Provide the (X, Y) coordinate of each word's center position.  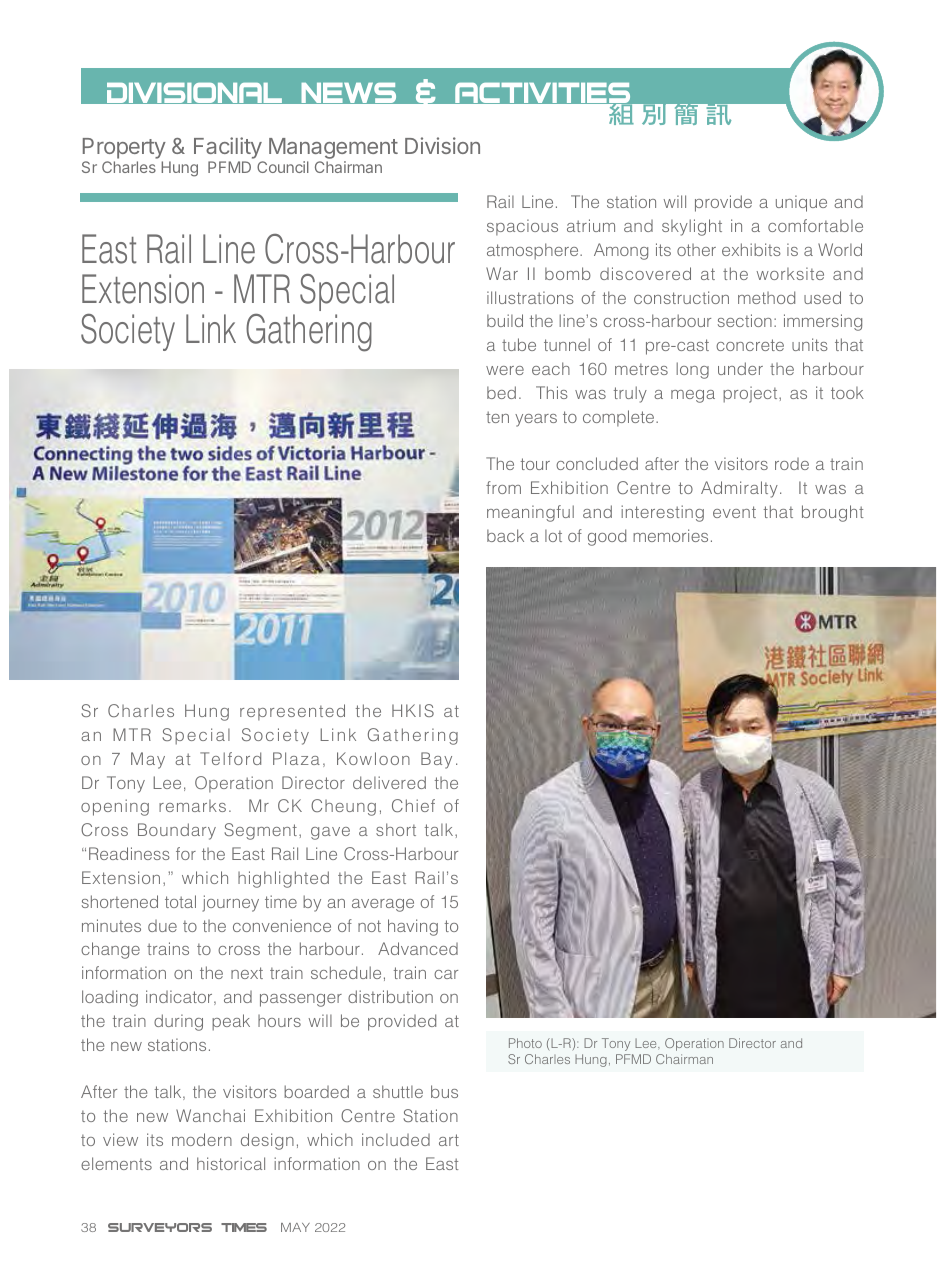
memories (670, 535)
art (449, 1140)
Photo (525, 1043)
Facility (228, 148)
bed (501, 392)
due (162, 926)
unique (801, 203)
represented (292, 712)
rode (792, 464)
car (446, 974)
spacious (522, 227)
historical (231, 1163)
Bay (436, 760)
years (536, 420)
